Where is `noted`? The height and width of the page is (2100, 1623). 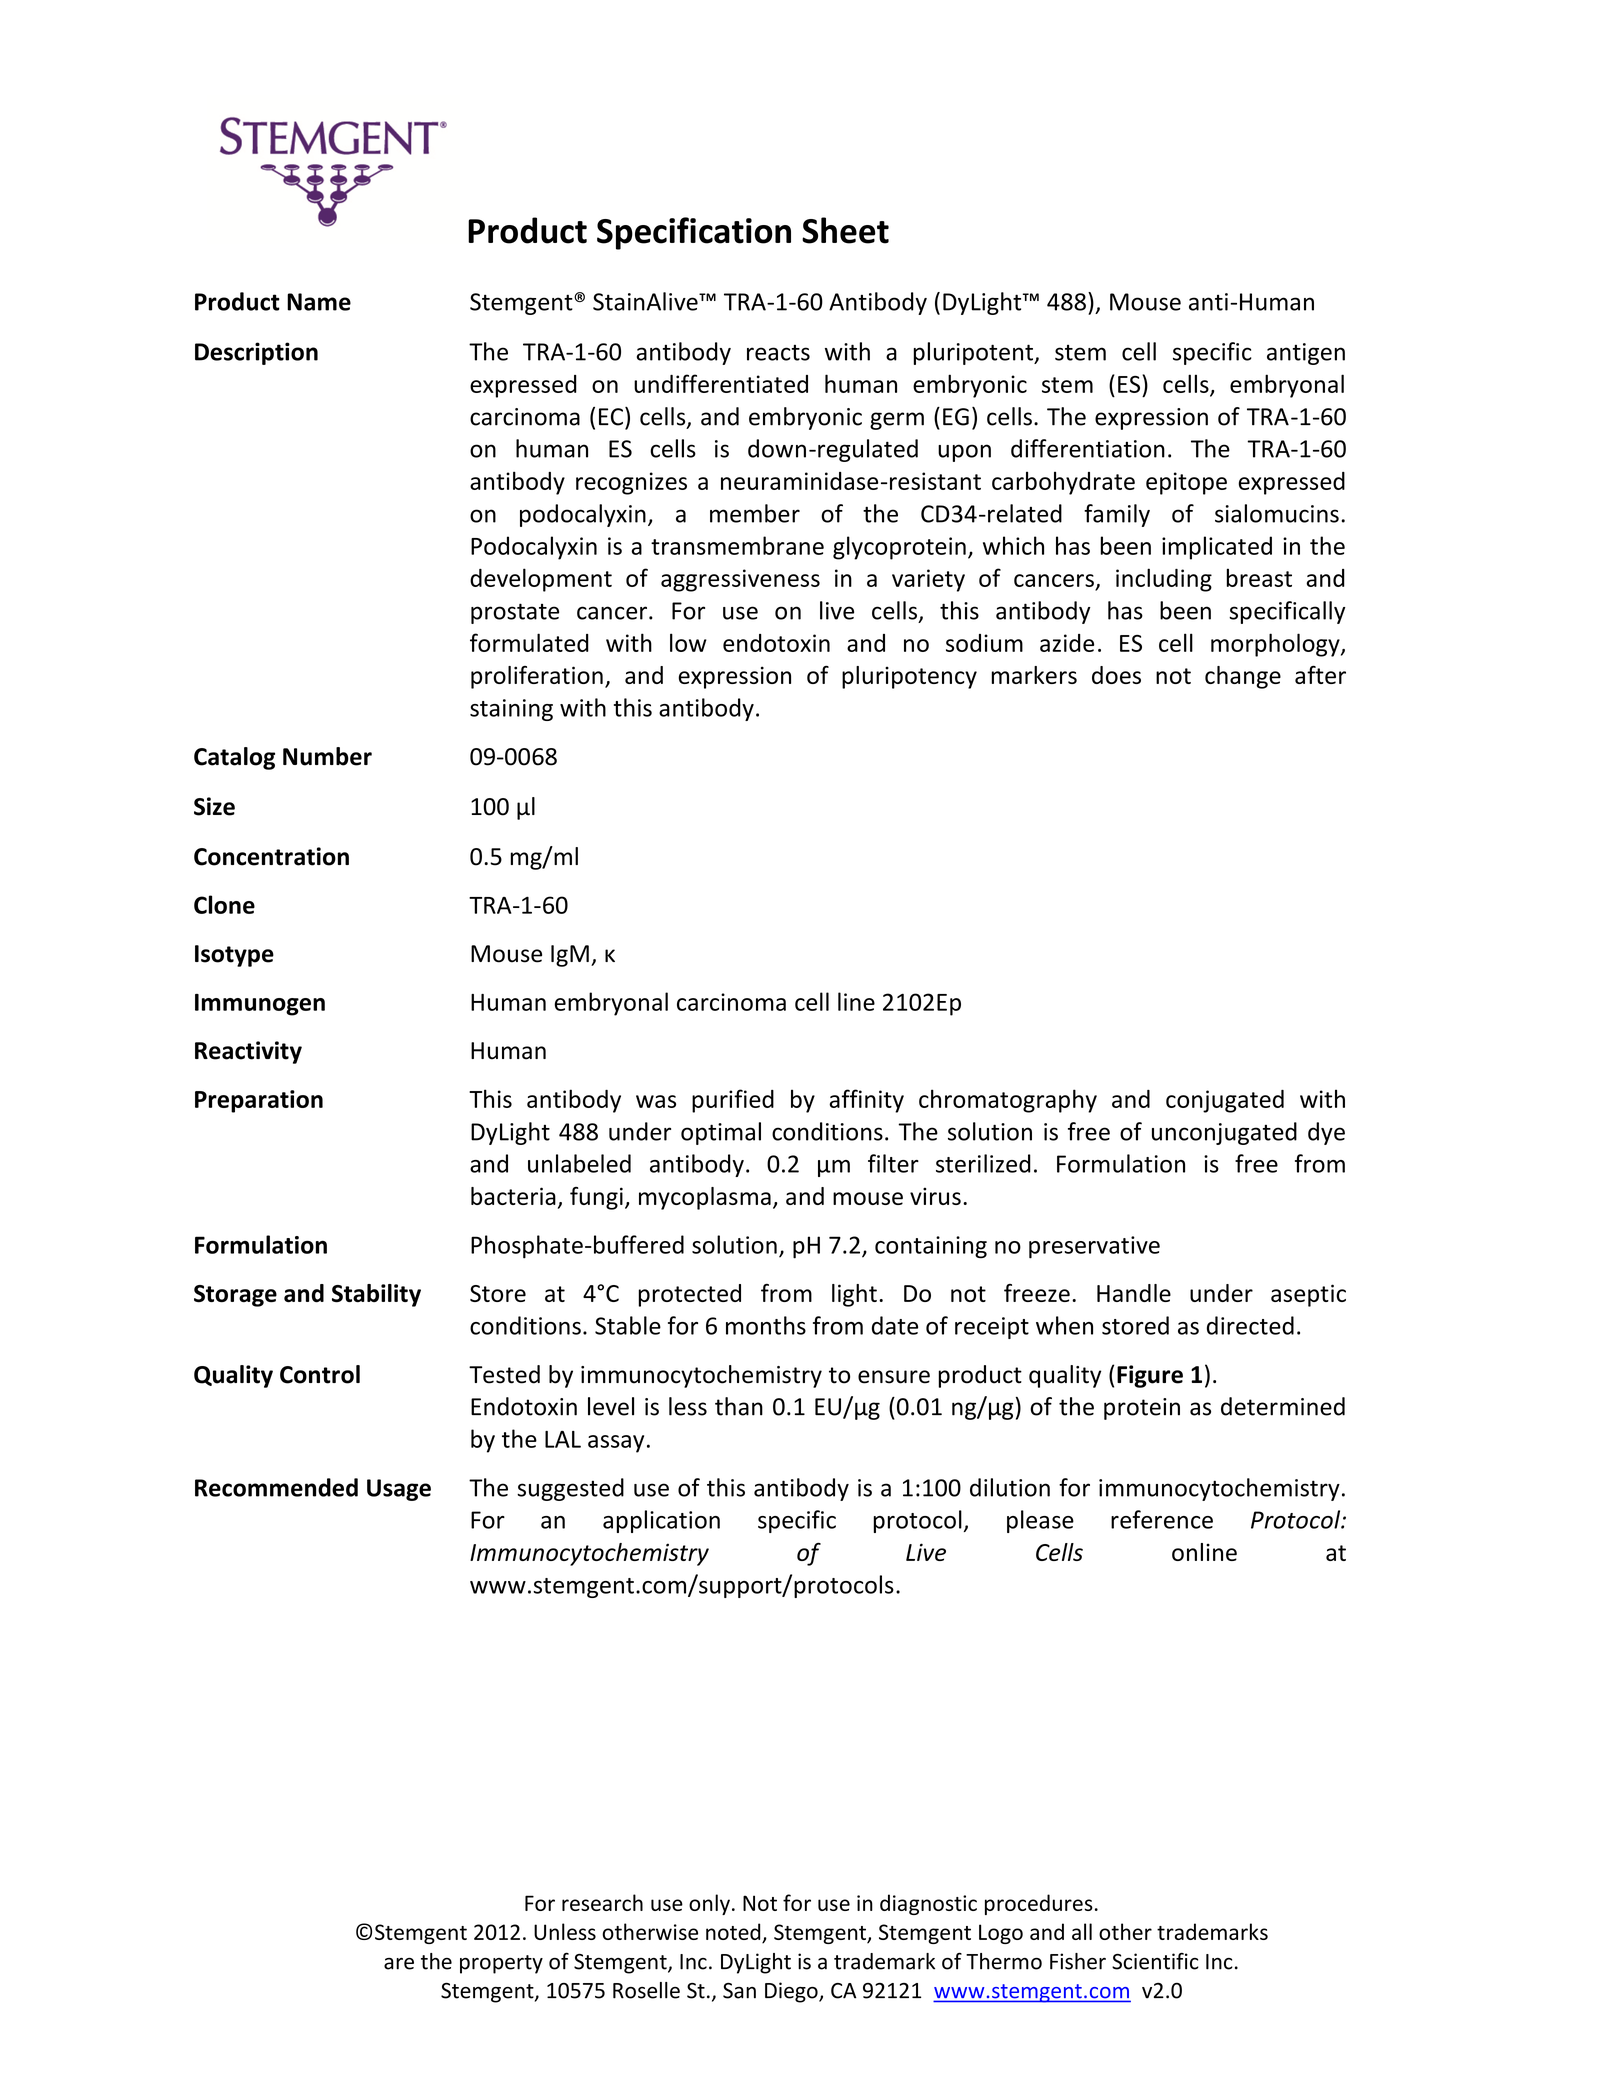 noted is located at coordinates (734, 1933).
